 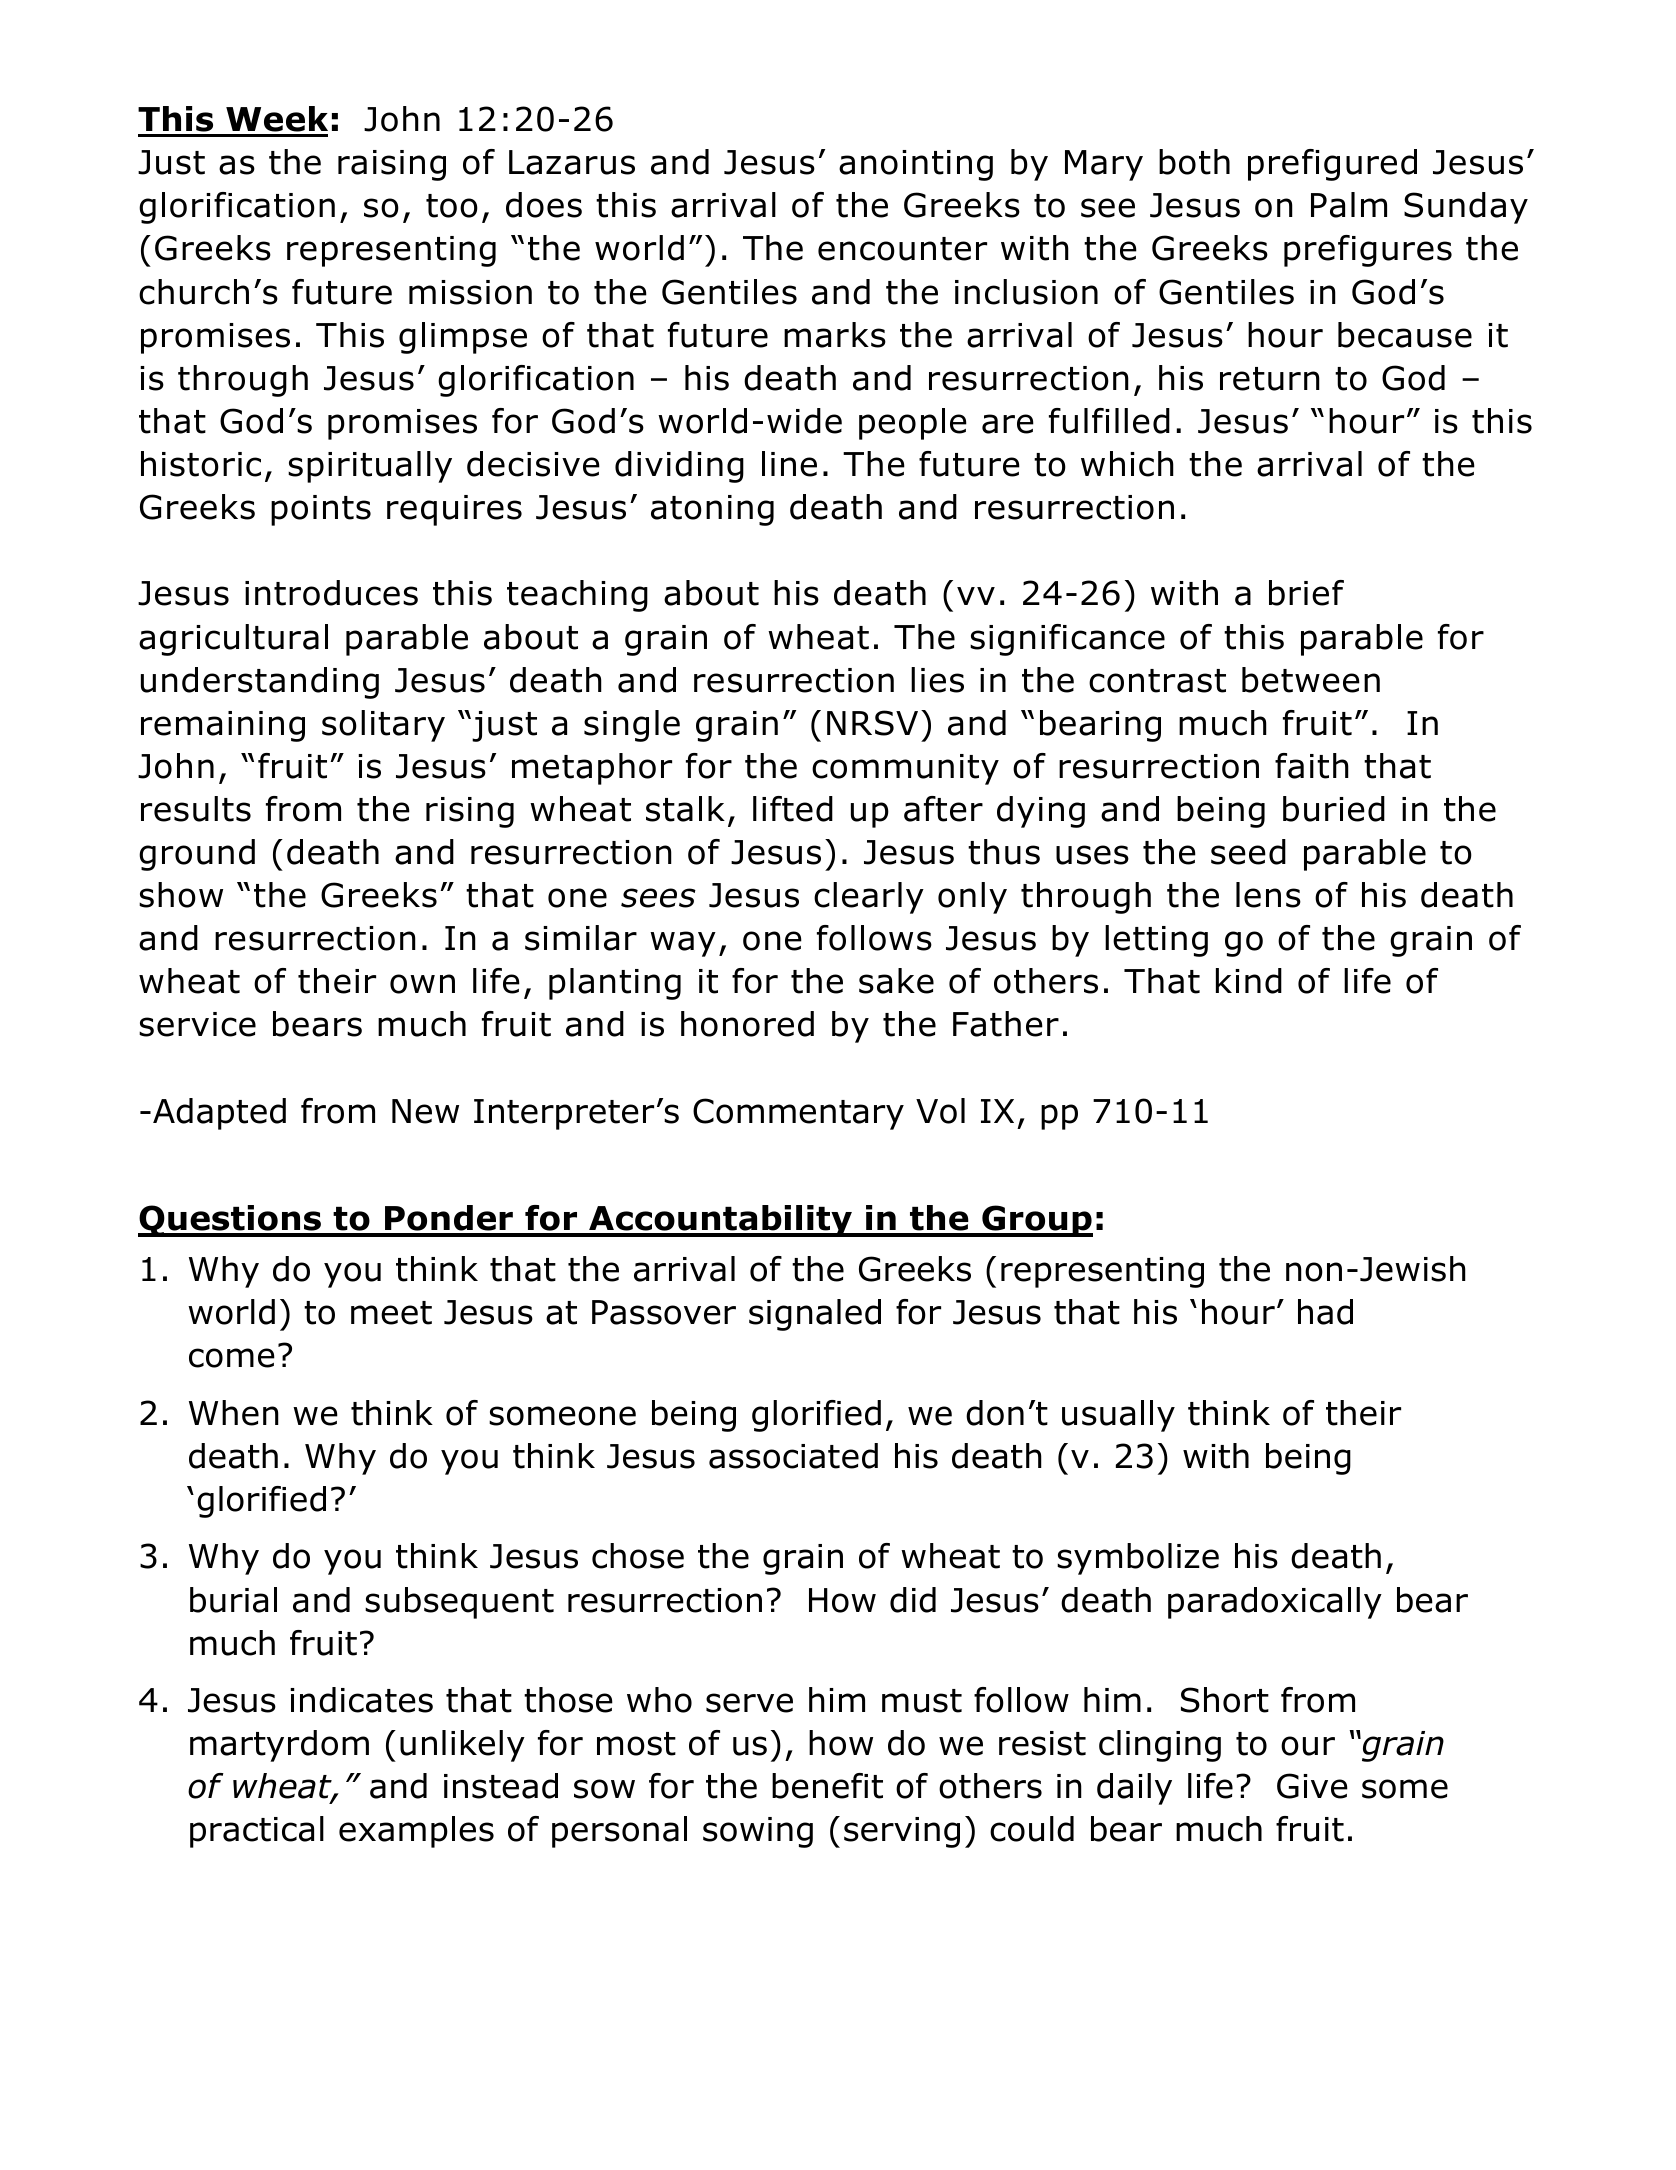 I want to click on Palm, so click(x=1349, y=205).
